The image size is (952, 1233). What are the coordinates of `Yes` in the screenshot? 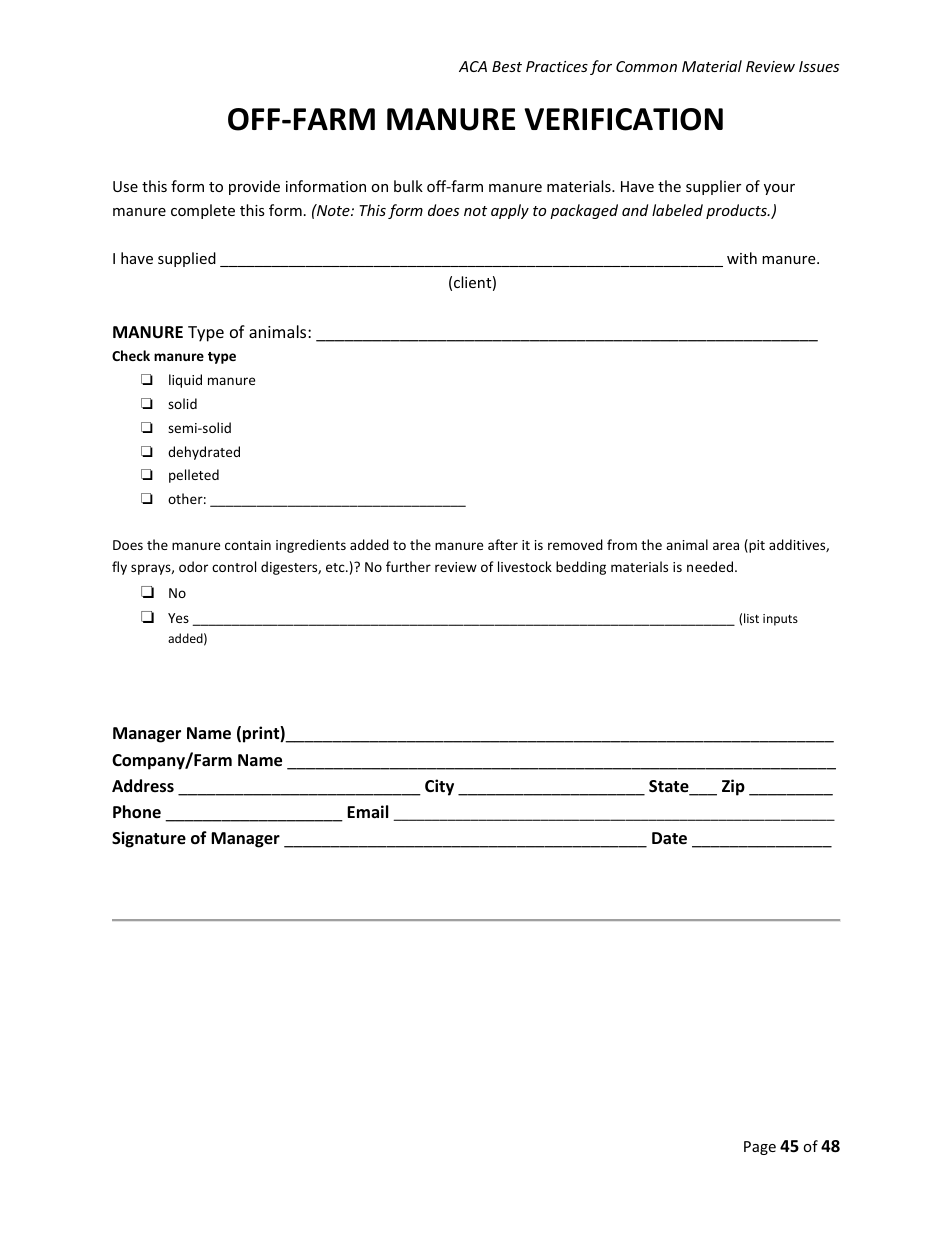 It's located at (178, 618).
